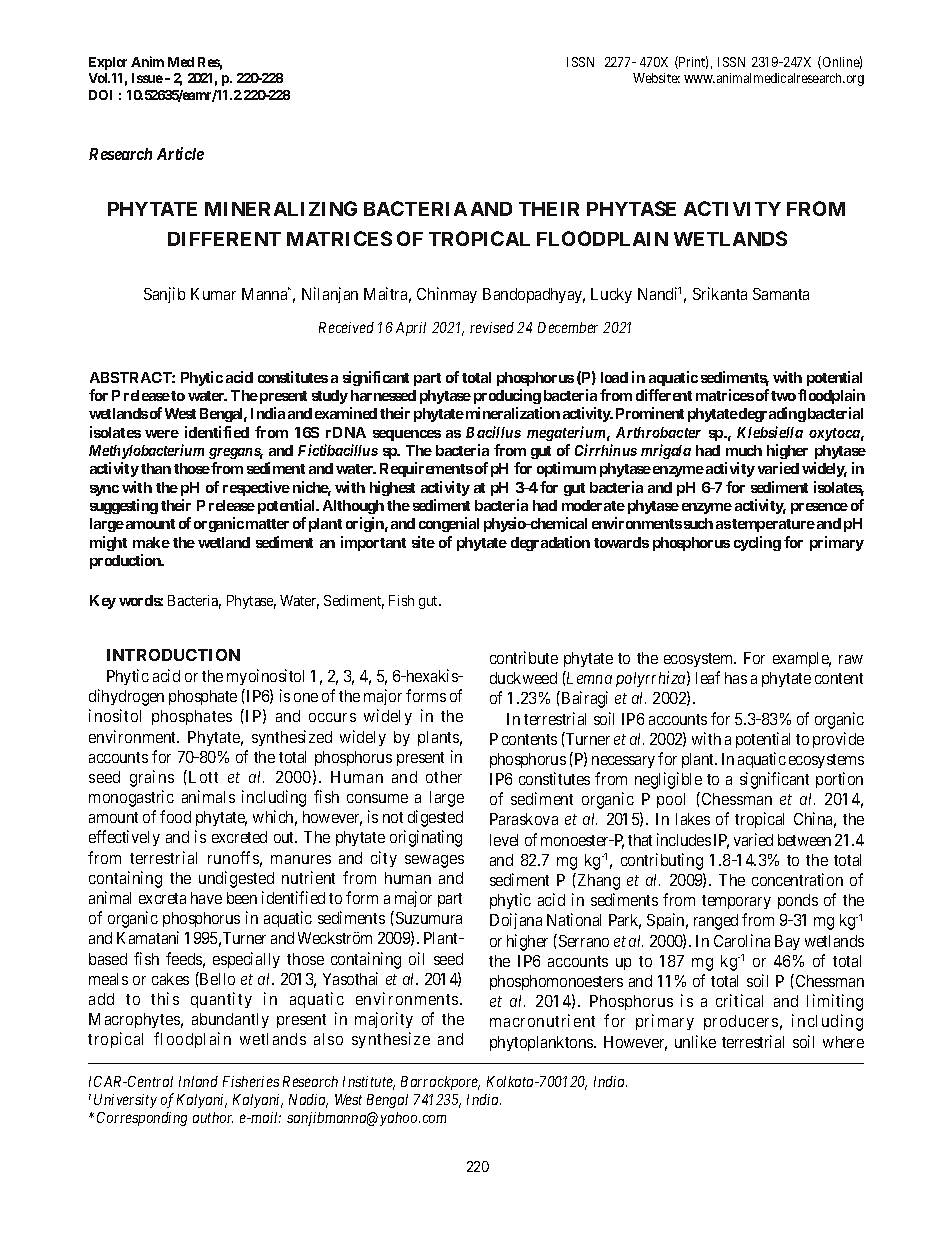 The image size is (952, 1234). What do you see at coordinates (162, 434) in the screenshot?
I see `were` at bounding box center [162, 434].
